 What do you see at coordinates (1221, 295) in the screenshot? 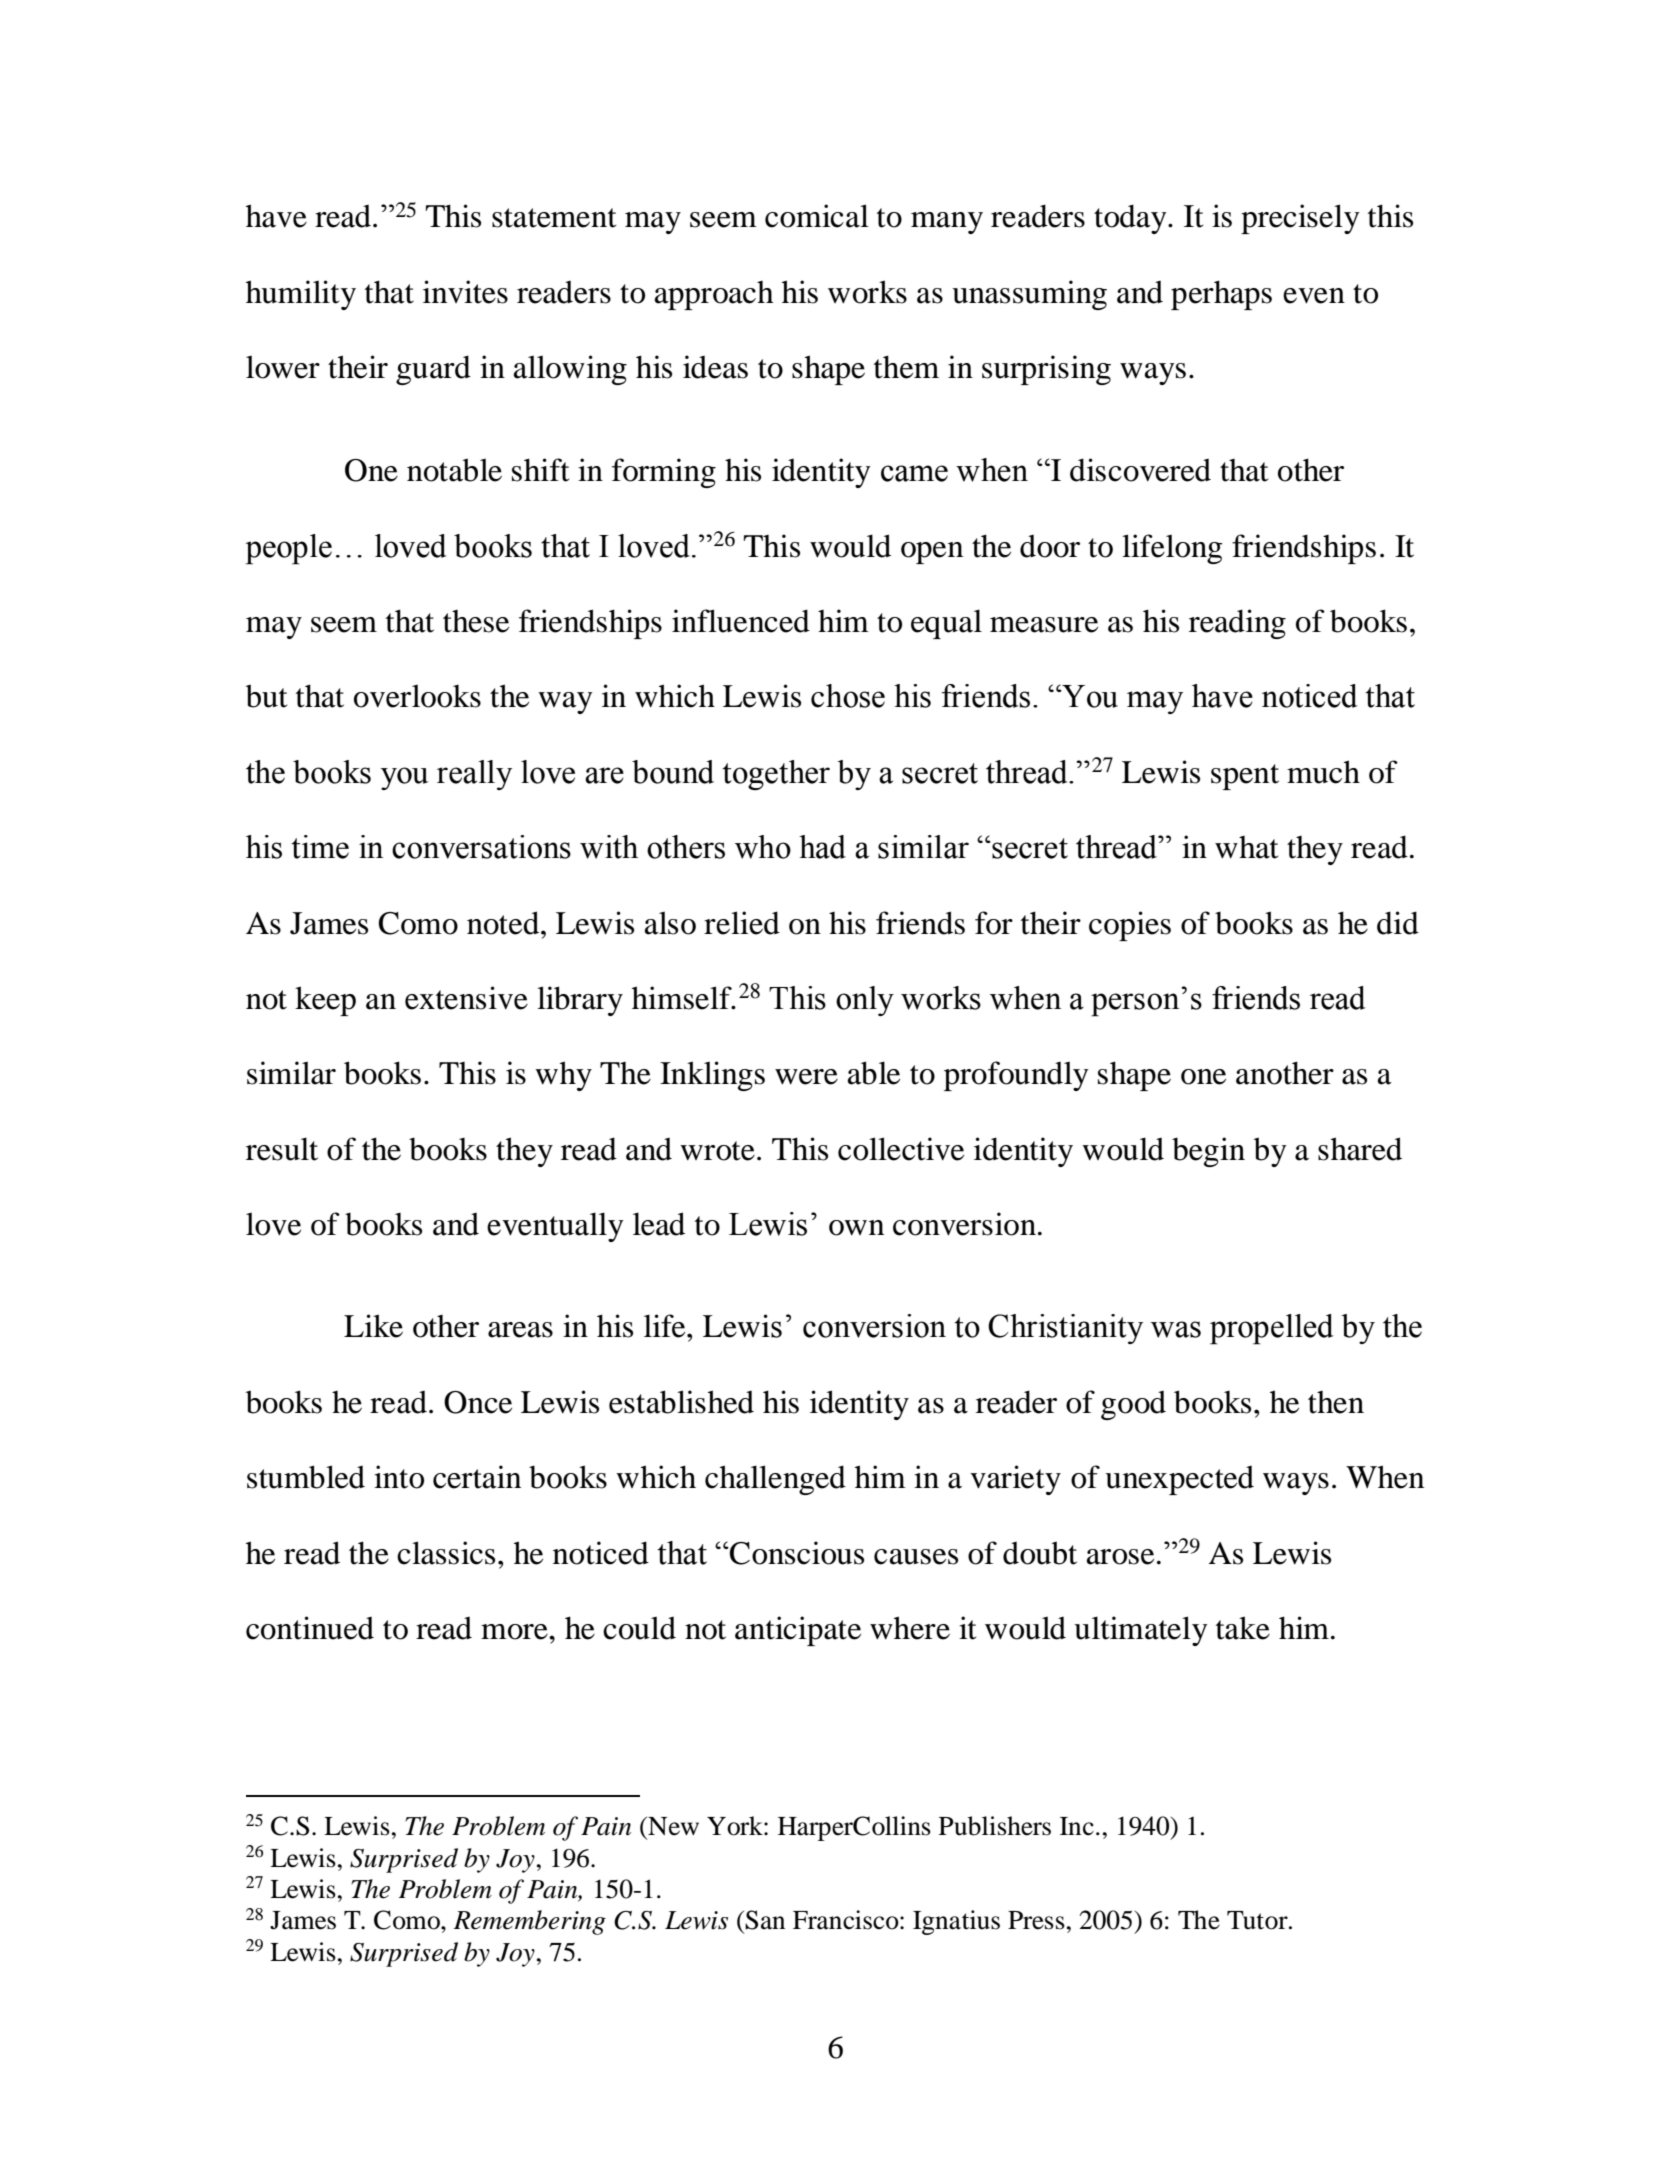
I see `perhaps` at bounding box center [1221, 295].
